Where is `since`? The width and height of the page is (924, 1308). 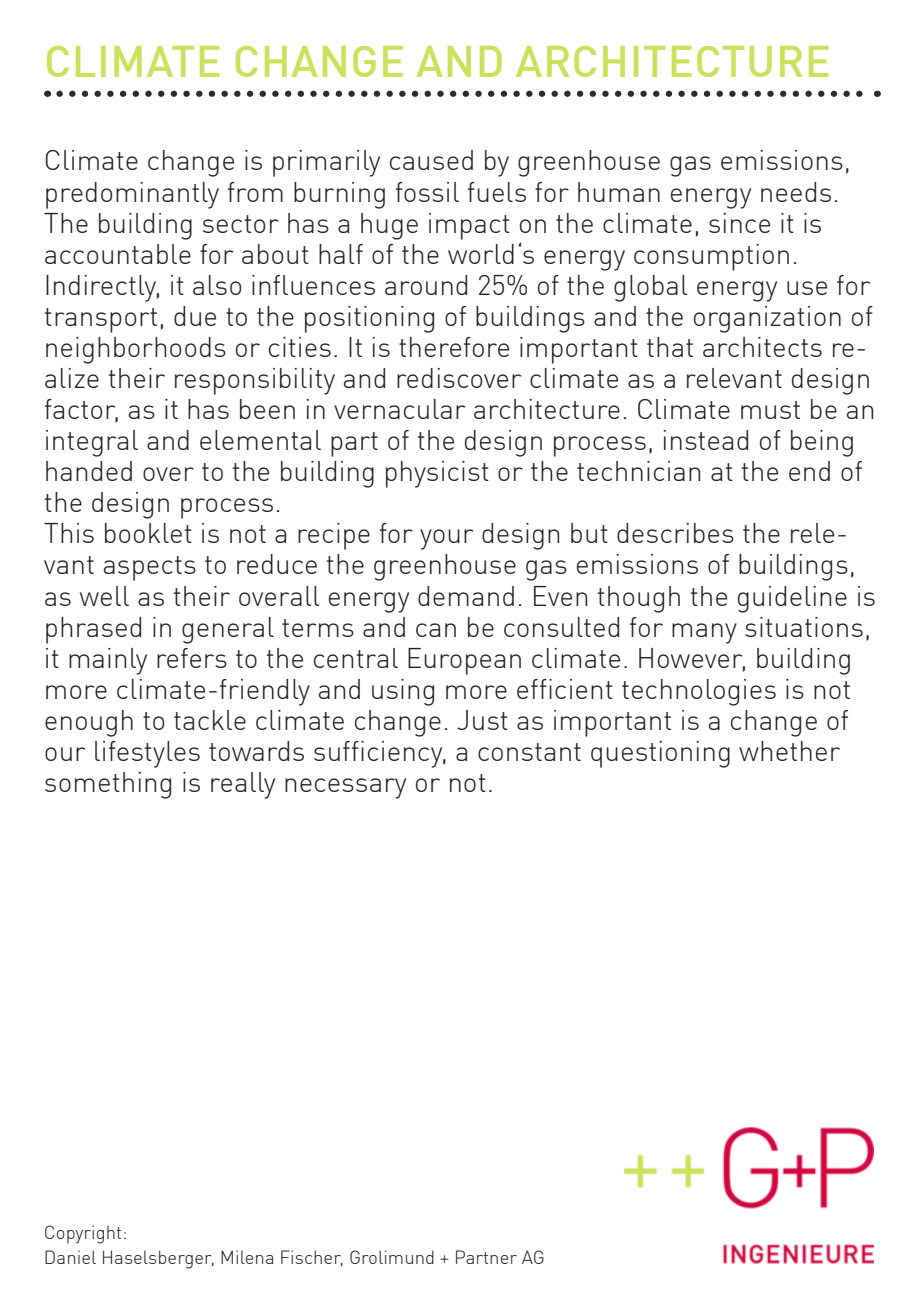
since is located at coordinates (739, 223).
